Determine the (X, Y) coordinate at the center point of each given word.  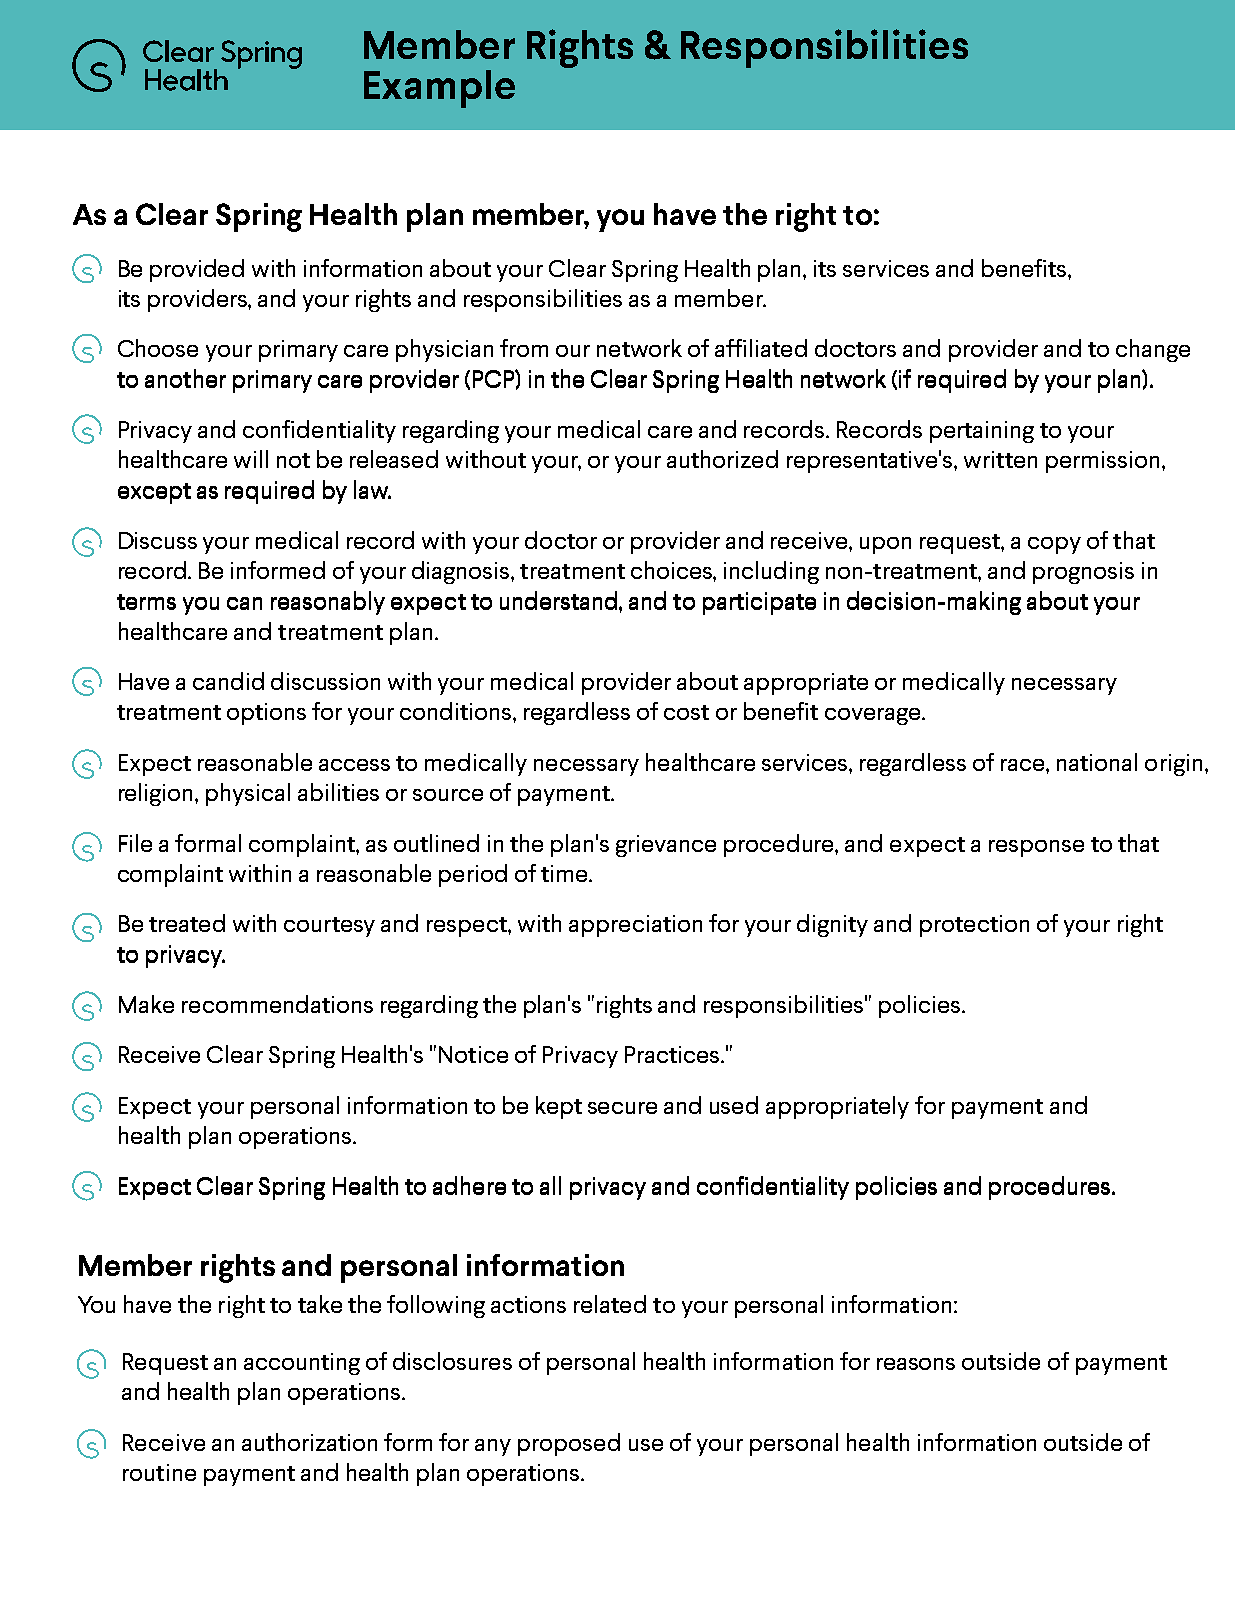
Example (439, 89)
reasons (916, 1364)
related (610, 1304)
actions (528, 1304)
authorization (309, 1442)
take (320, 1304)
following (436, 1306)
